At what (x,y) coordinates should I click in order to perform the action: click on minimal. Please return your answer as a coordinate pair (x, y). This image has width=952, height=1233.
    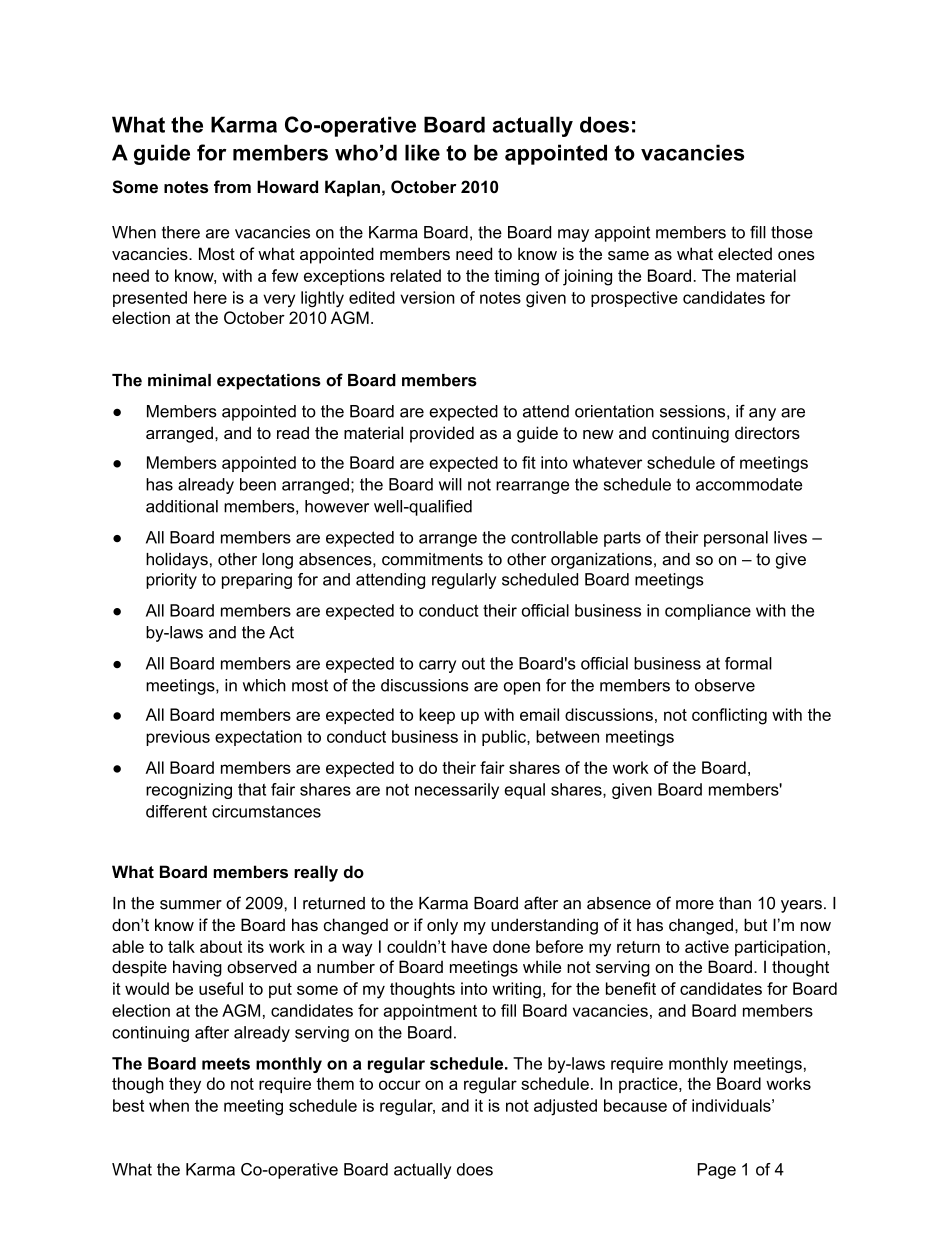
    Looking at the image, I should click on (179, 380).
